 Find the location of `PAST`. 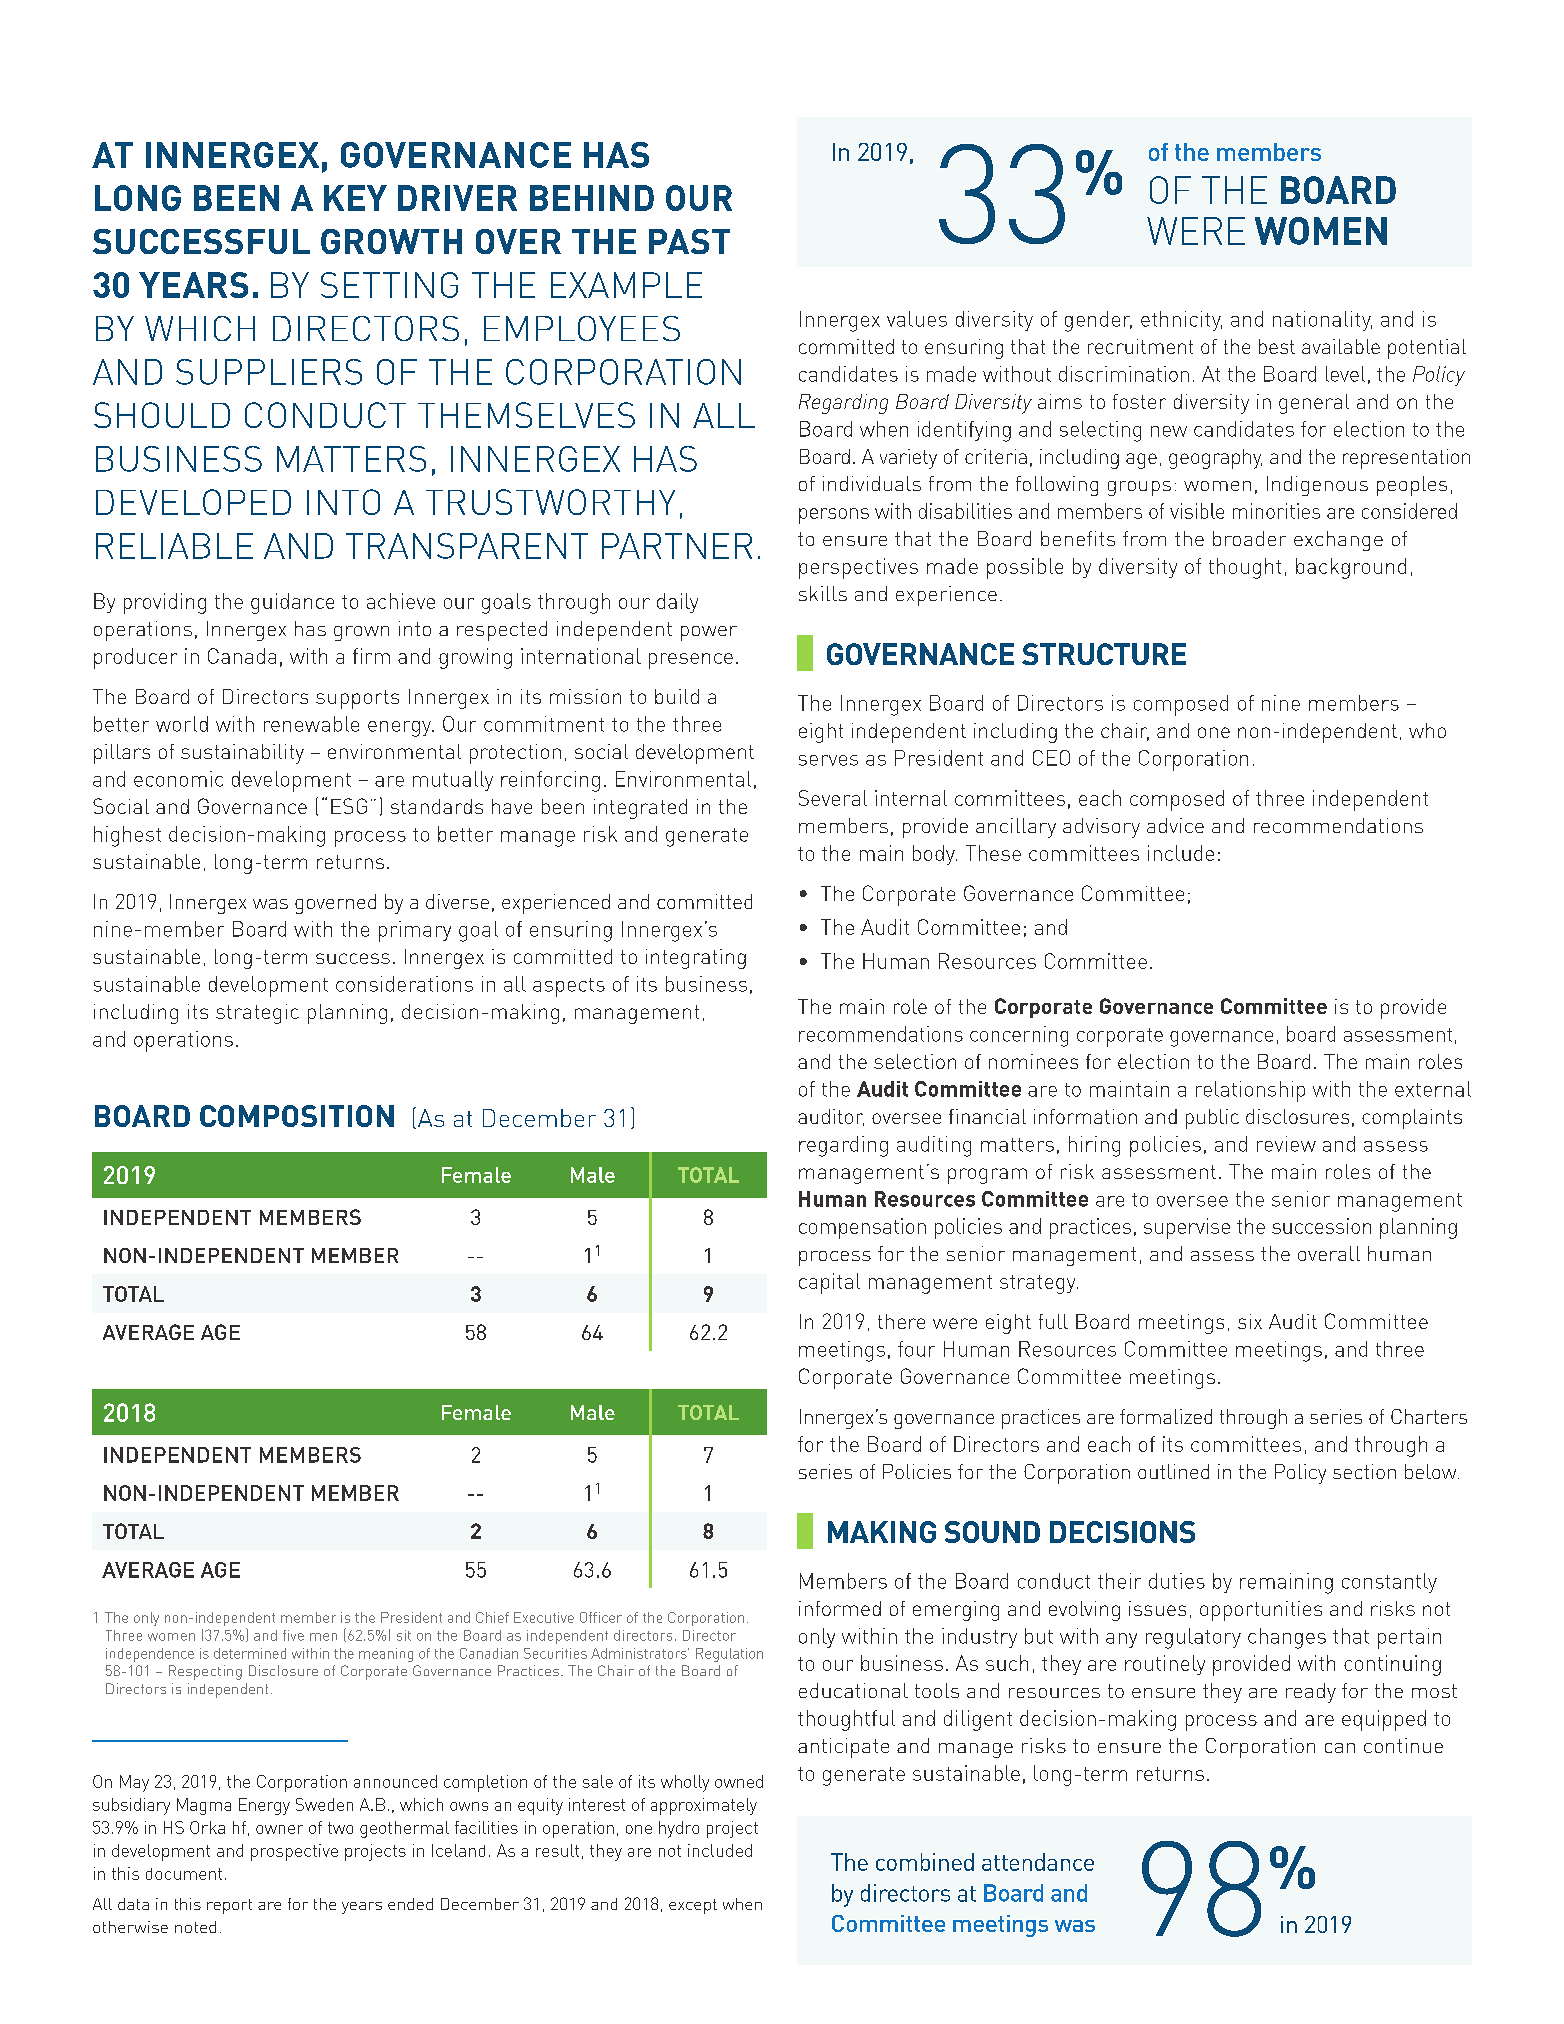

PAST is located at coordinates (689, 241).
